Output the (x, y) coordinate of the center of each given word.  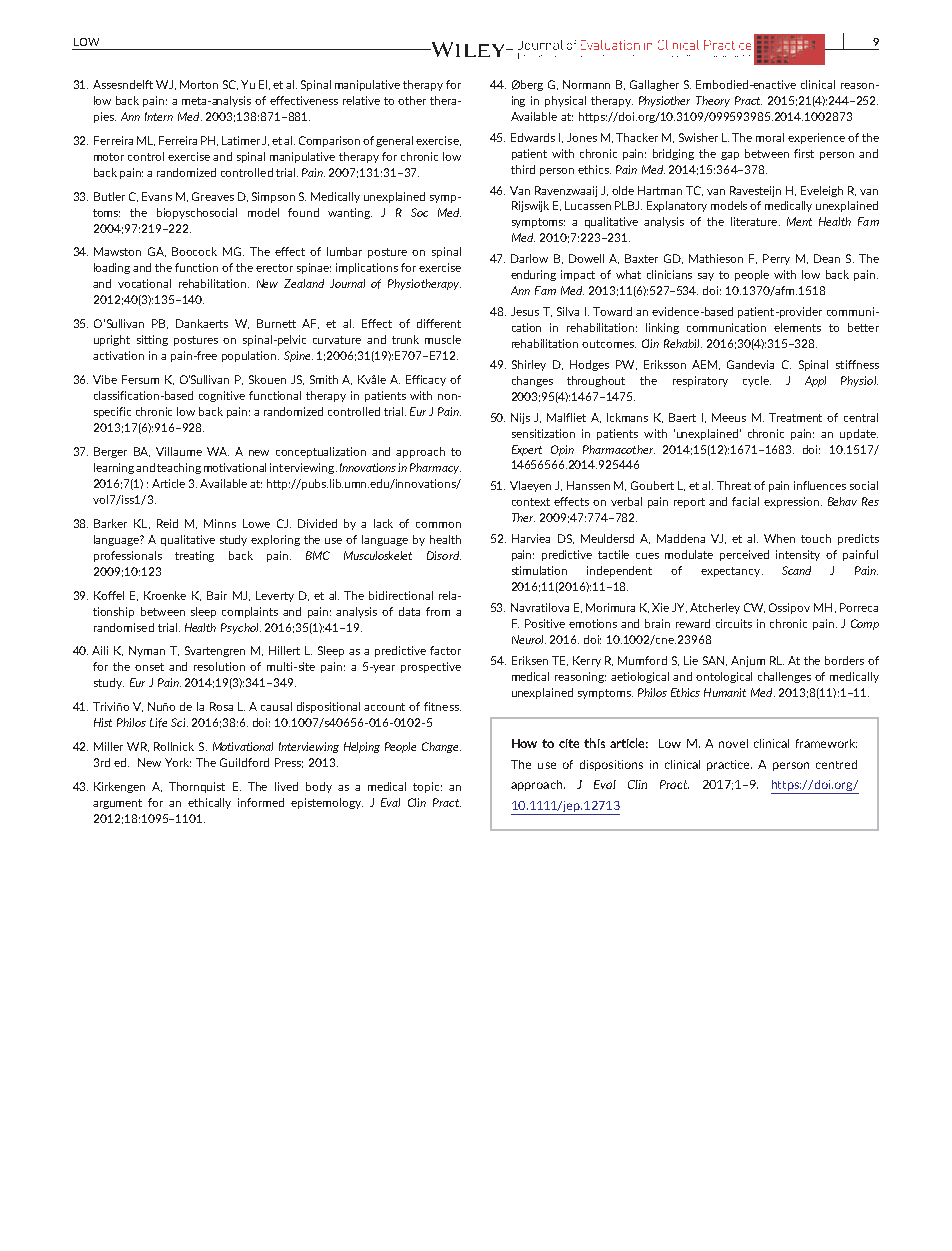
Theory (713, 101)
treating (194, 556)
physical (565, 101)
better (863, 327)
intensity (798, 555)
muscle (443, 339)
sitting (152, 340)
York (178, 762)
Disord (444, 555)
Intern (159, 116)
